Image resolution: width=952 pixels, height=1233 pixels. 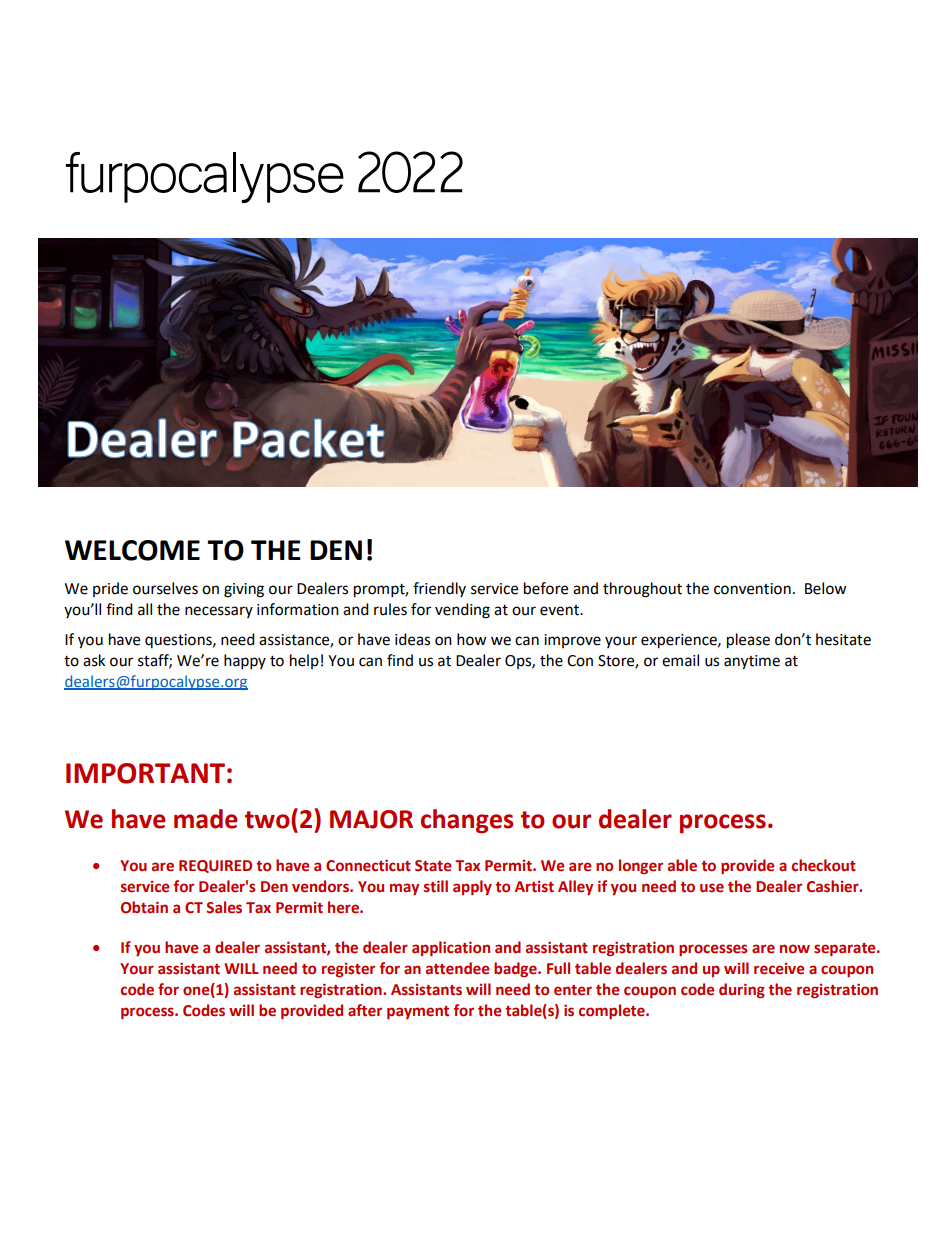 I want to click on convention, so click(x=752, y=589).
